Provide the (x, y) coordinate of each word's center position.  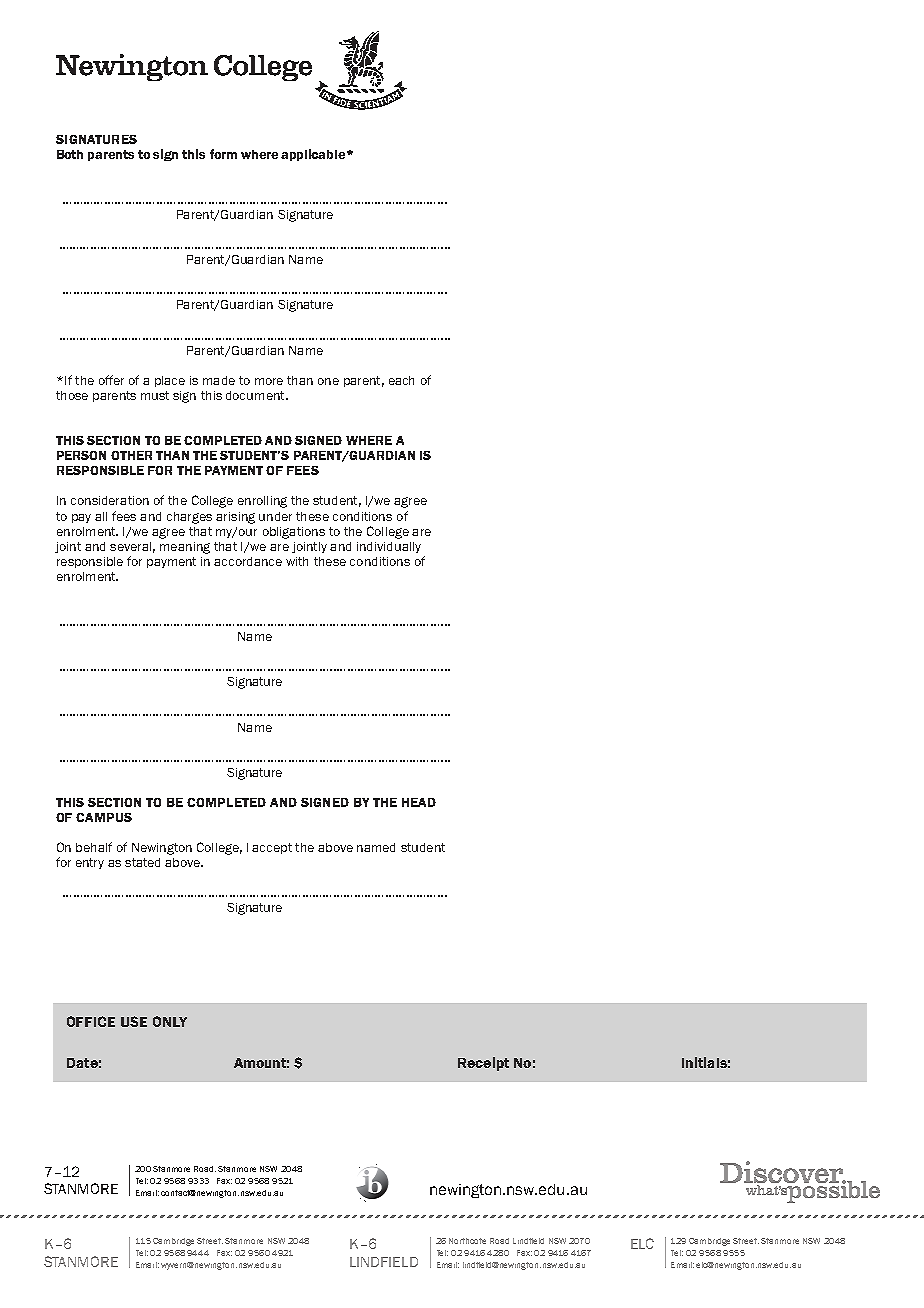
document (256, 395)
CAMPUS (104, 817)
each (401, 380)
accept (272, 848)
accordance (248, 561)
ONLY (170, 1021)
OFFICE (91, 1021)
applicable (314, 155)
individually (389, 547)
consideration (110, 500)
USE (134, 1021)
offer (111, 380)
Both (70, 154)
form (223, 154)
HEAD (419, 802)
